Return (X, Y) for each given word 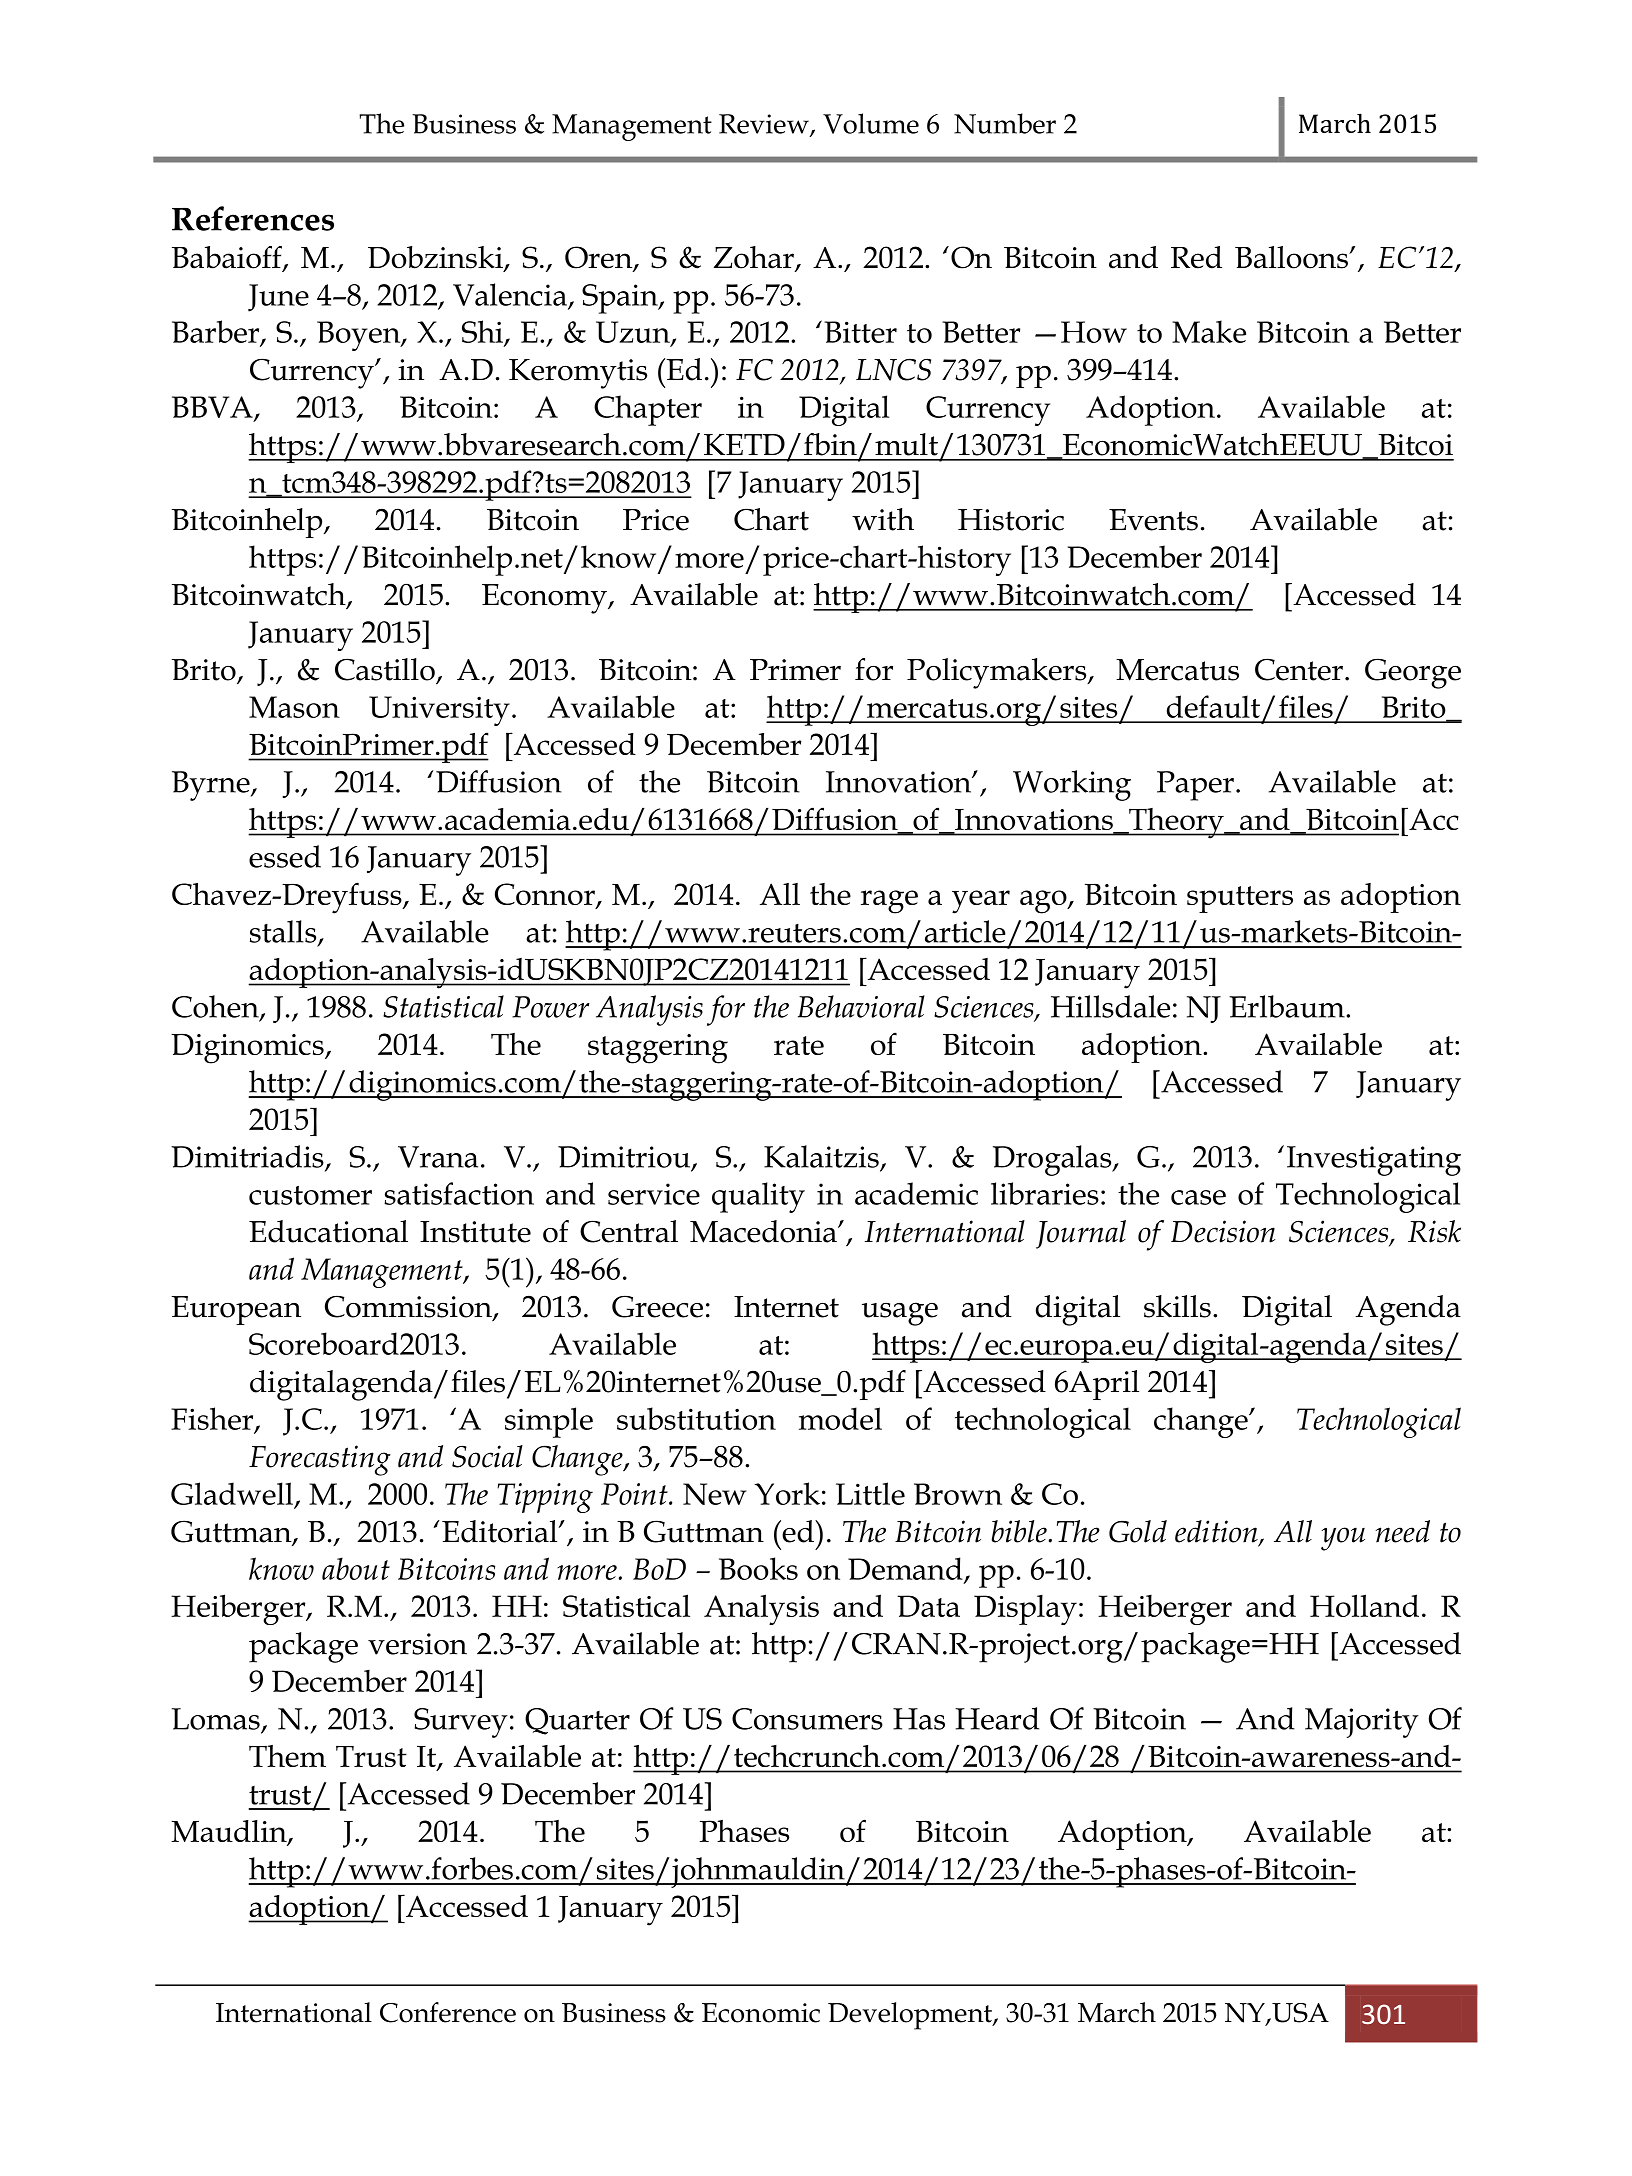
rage (889, 902)
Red (1196, 257)
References (253, 218)
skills (1177, 1306)
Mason (294, 707)
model (840, 1418)
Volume (871, 123)
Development (911, 2016)
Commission (409, 1307)
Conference (448, 2012)
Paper (1195, 786)
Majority (1362, 1723)
